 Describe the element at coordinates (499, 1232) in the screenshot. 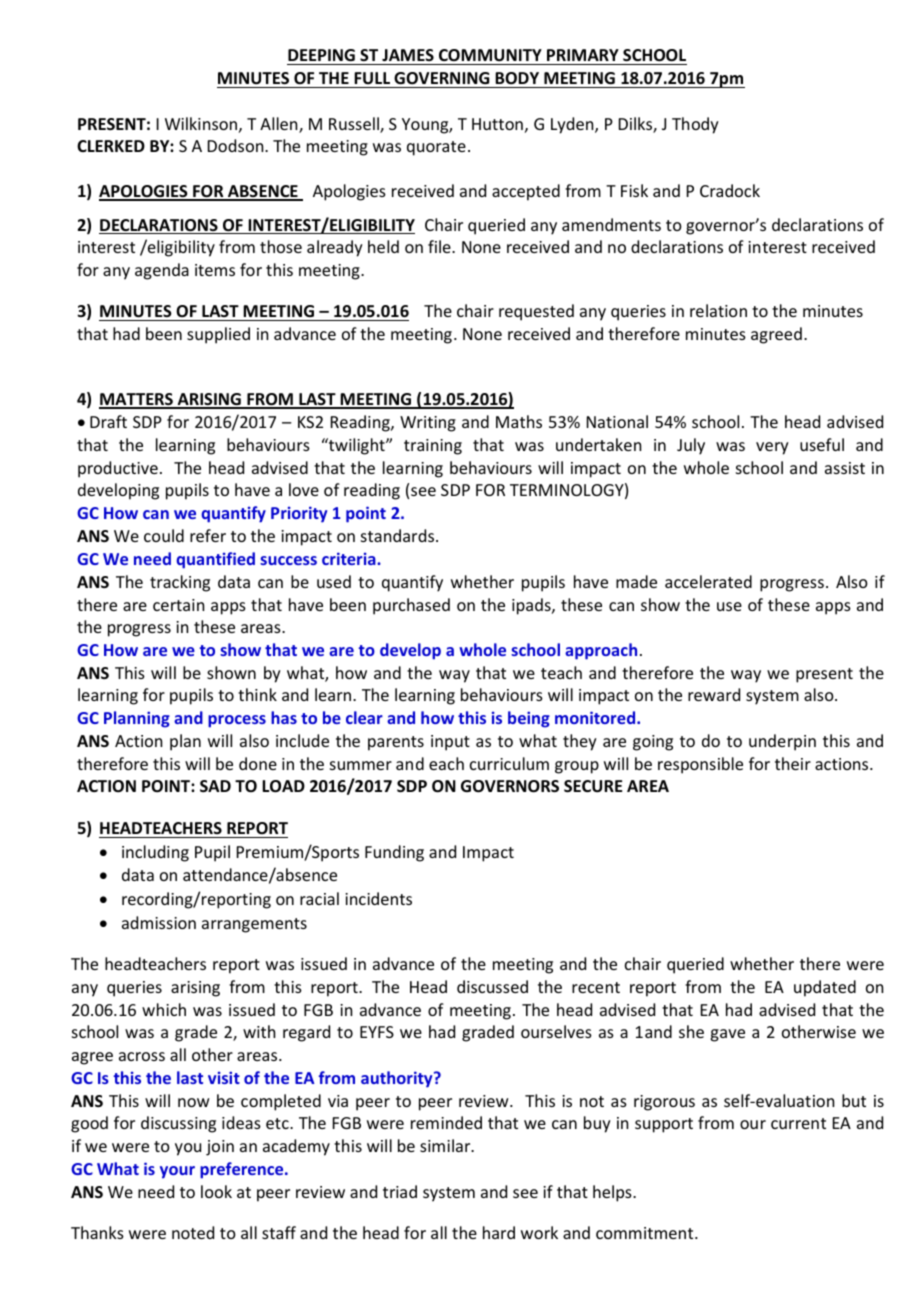

I see `hard` at that location.
